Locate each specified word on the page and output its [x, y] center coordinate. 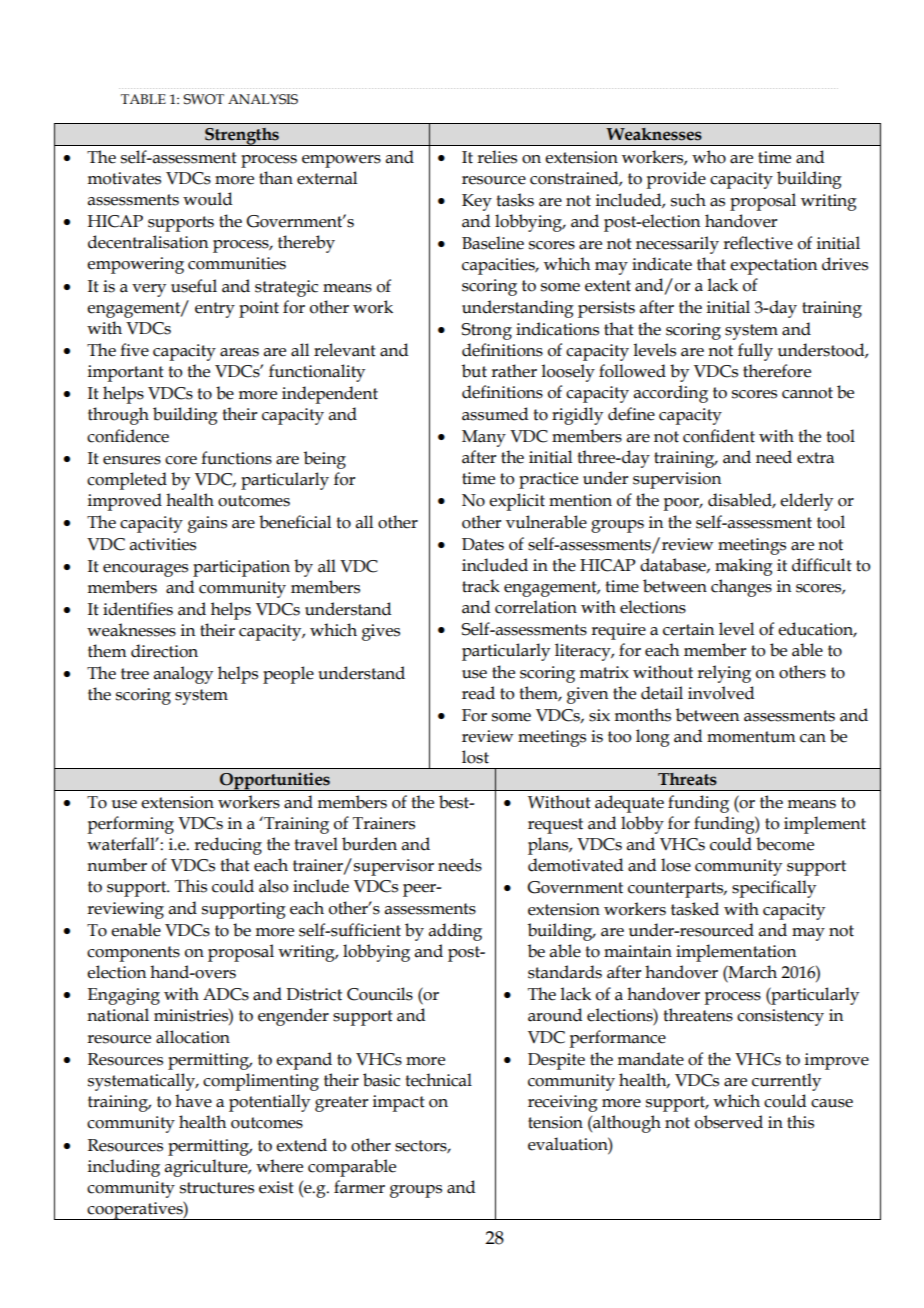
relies [497, 157]
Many [484, 438]
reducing [228, 846]
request [555, 826]
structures [217, 1188]
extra [815, 458]
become [785, 844]
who [709, 157]
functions [236, 458]
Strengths [242, 136]
